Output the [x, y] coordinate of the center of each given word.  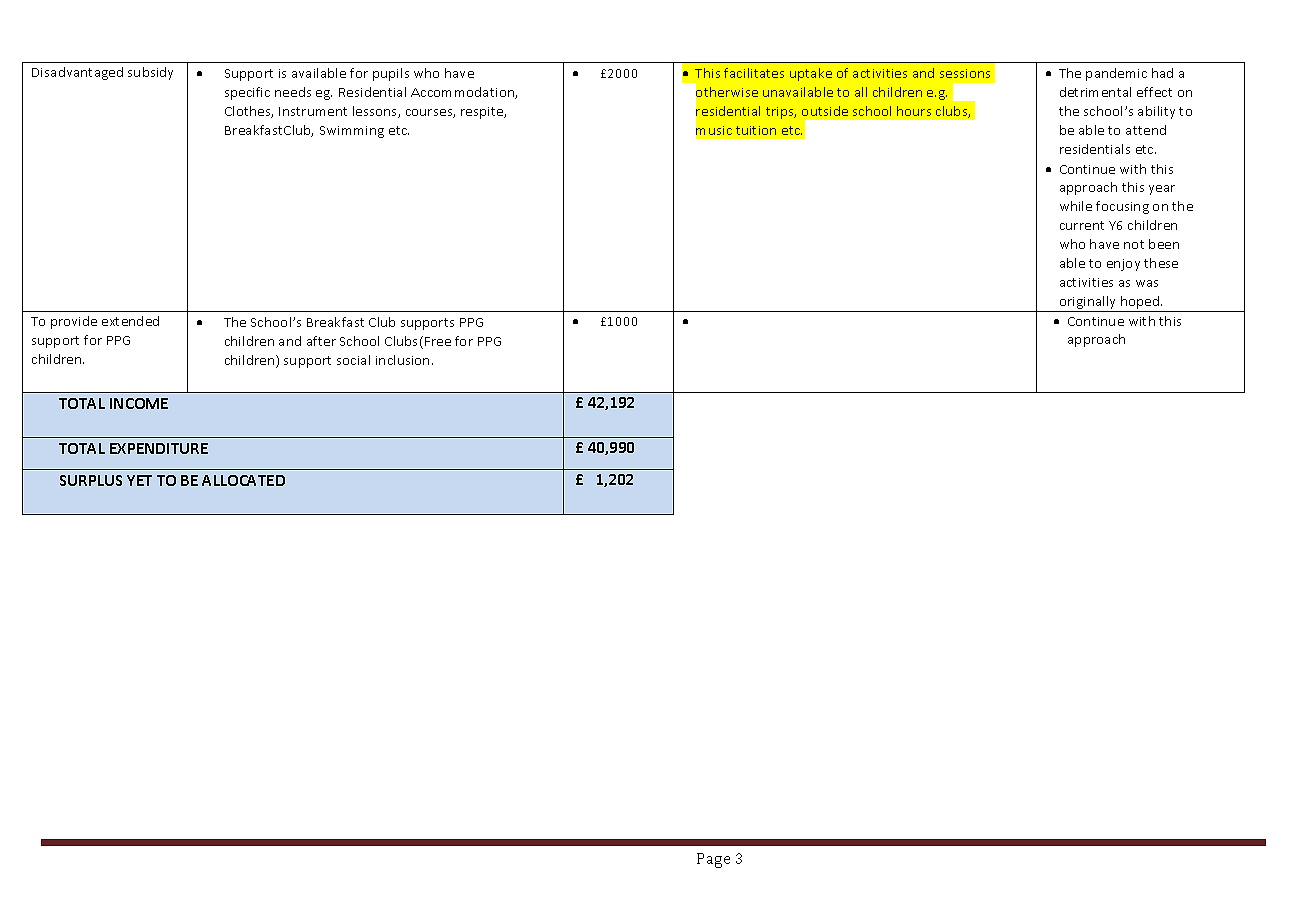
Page [713, 860]
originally [1088, 304]
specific [247, 93]
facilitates [754, 73]
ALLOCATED [243, 480]
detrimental [1095, 92]
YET [139, 480]
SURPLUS [91, 480]
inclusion [402, 360]
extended [130, 321]
